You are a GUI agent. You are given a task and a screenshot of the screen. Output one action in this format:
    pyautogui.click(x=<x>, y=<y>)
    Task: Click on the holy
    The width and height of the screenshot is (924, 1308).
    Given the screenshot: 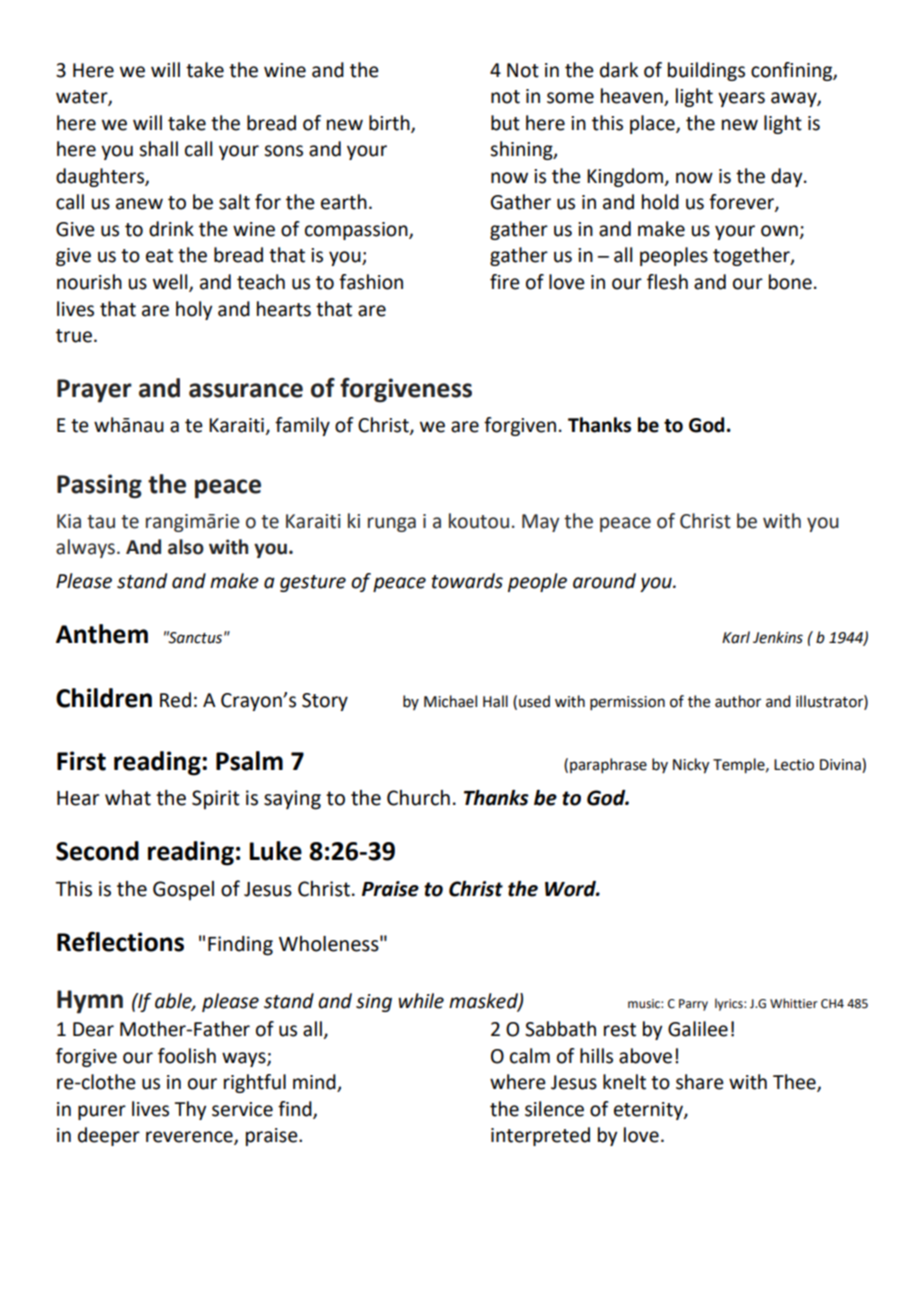 What is the action you would take?
    pyautogui.click(x=194, y=310)
